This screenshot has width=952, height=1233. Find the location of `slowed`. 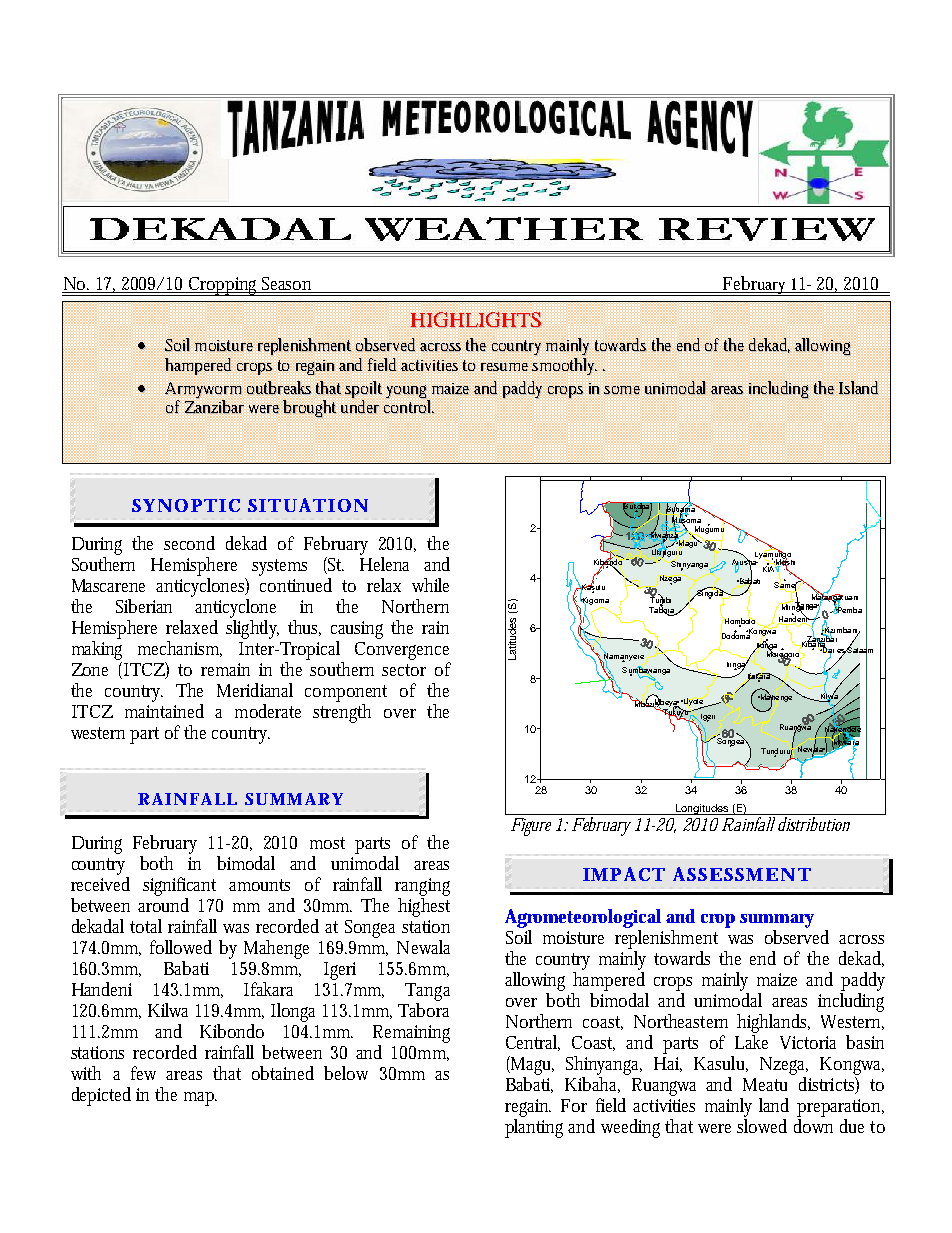

slowed is located at coordinates (762, 1126).
